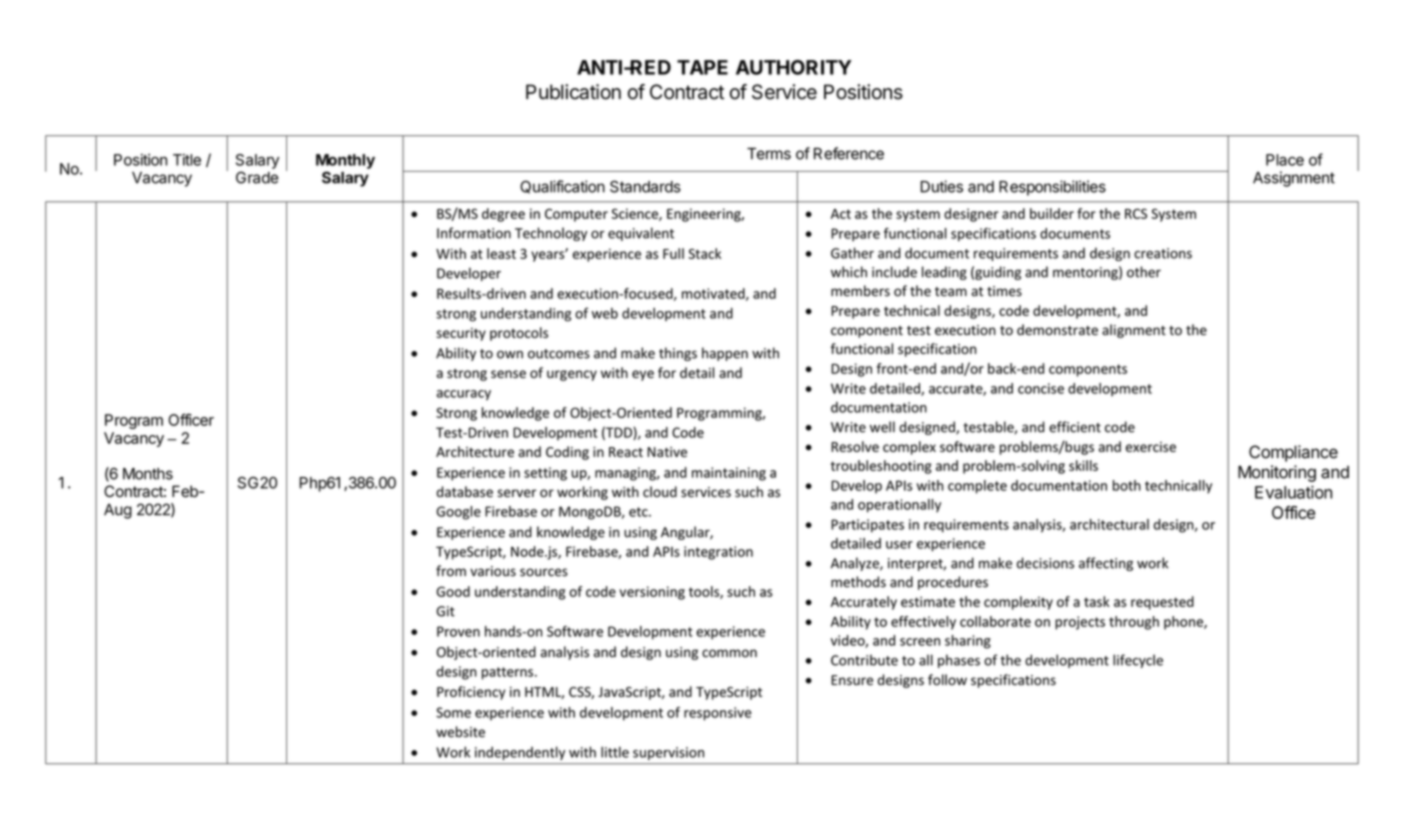 The image size is (1402, 840). I want to click on efficient, so click(1075, 427).
